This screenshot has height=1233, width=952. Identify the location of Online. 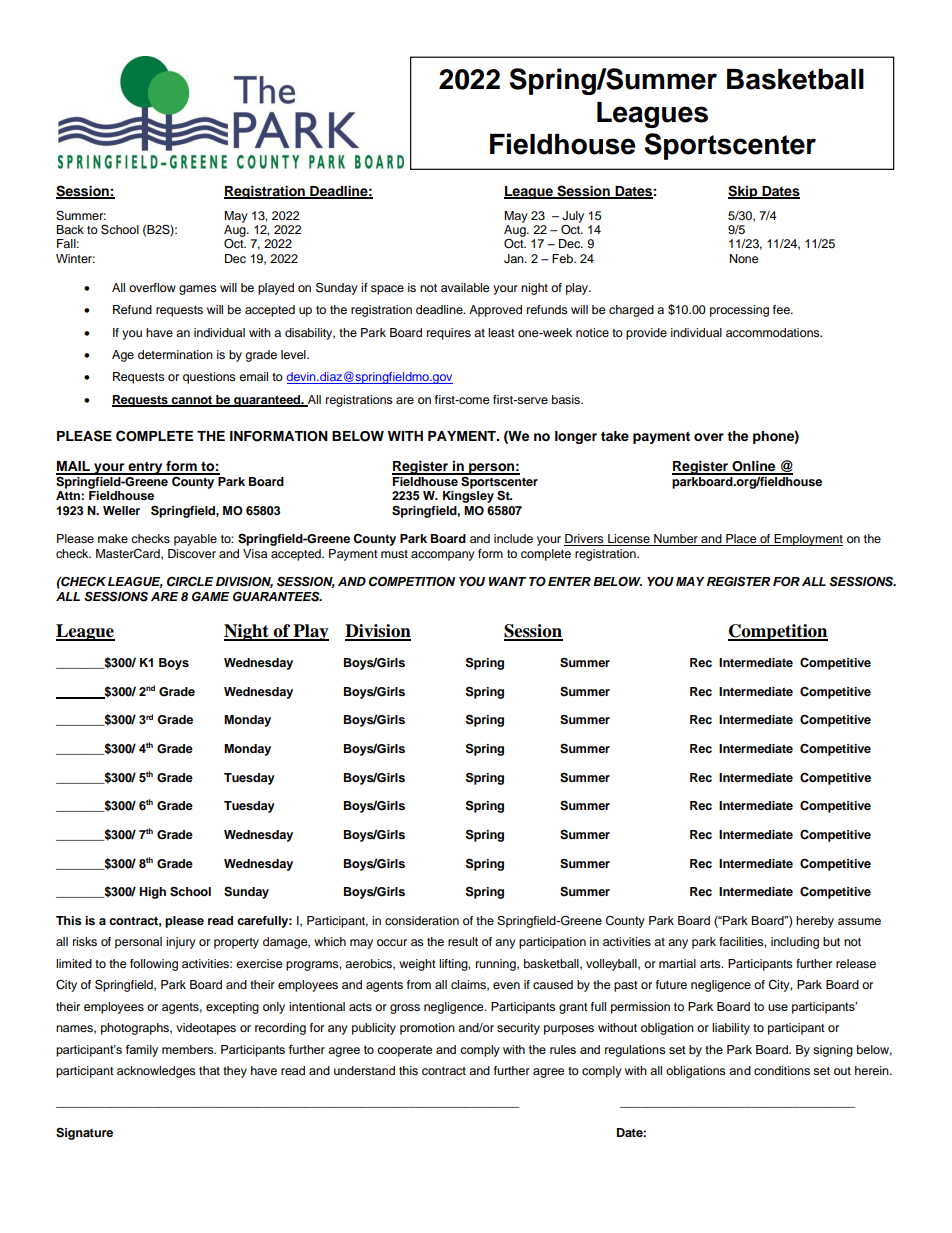
(754, 467).
